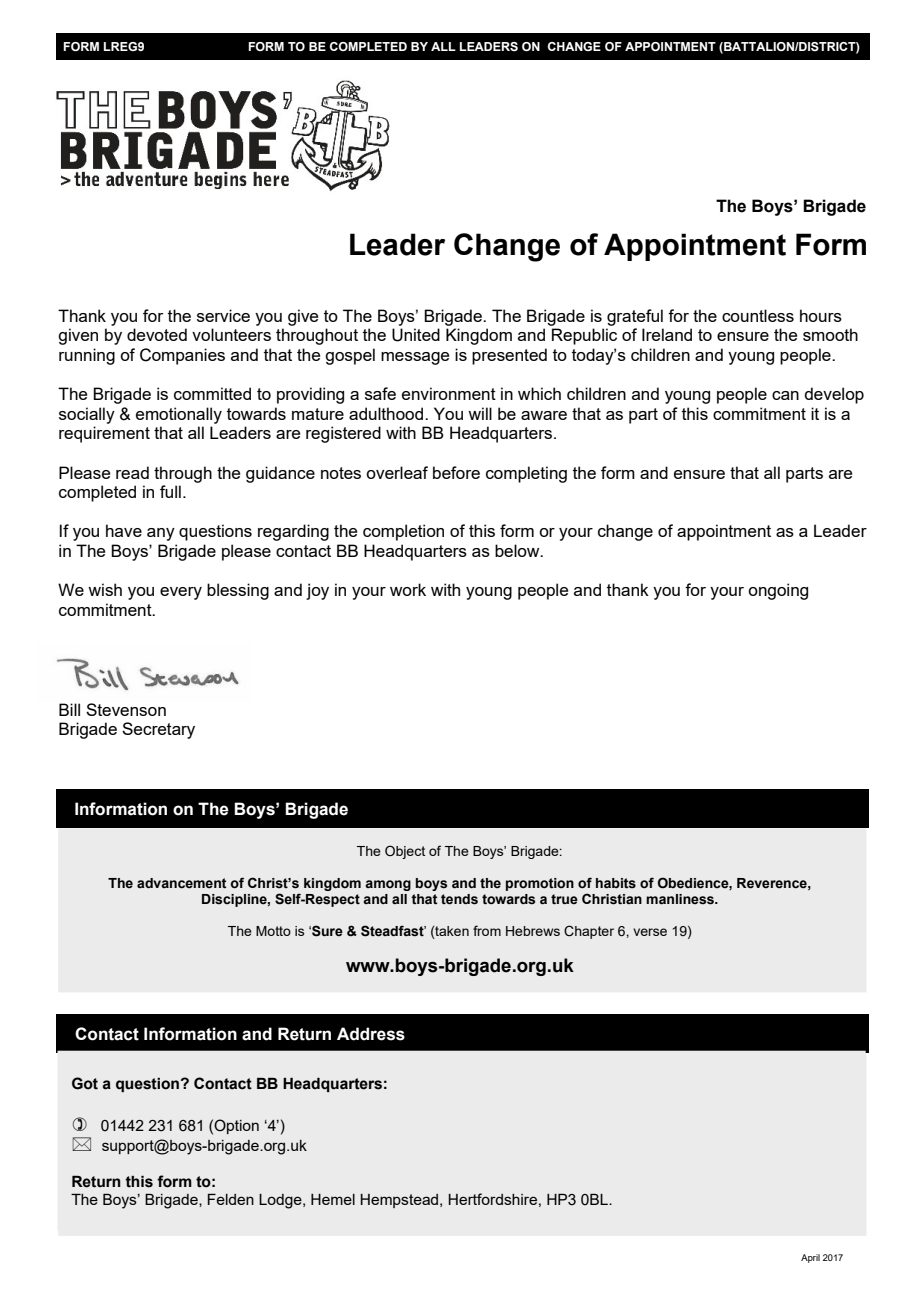  I want to click on devoted, so click(157, 334).
